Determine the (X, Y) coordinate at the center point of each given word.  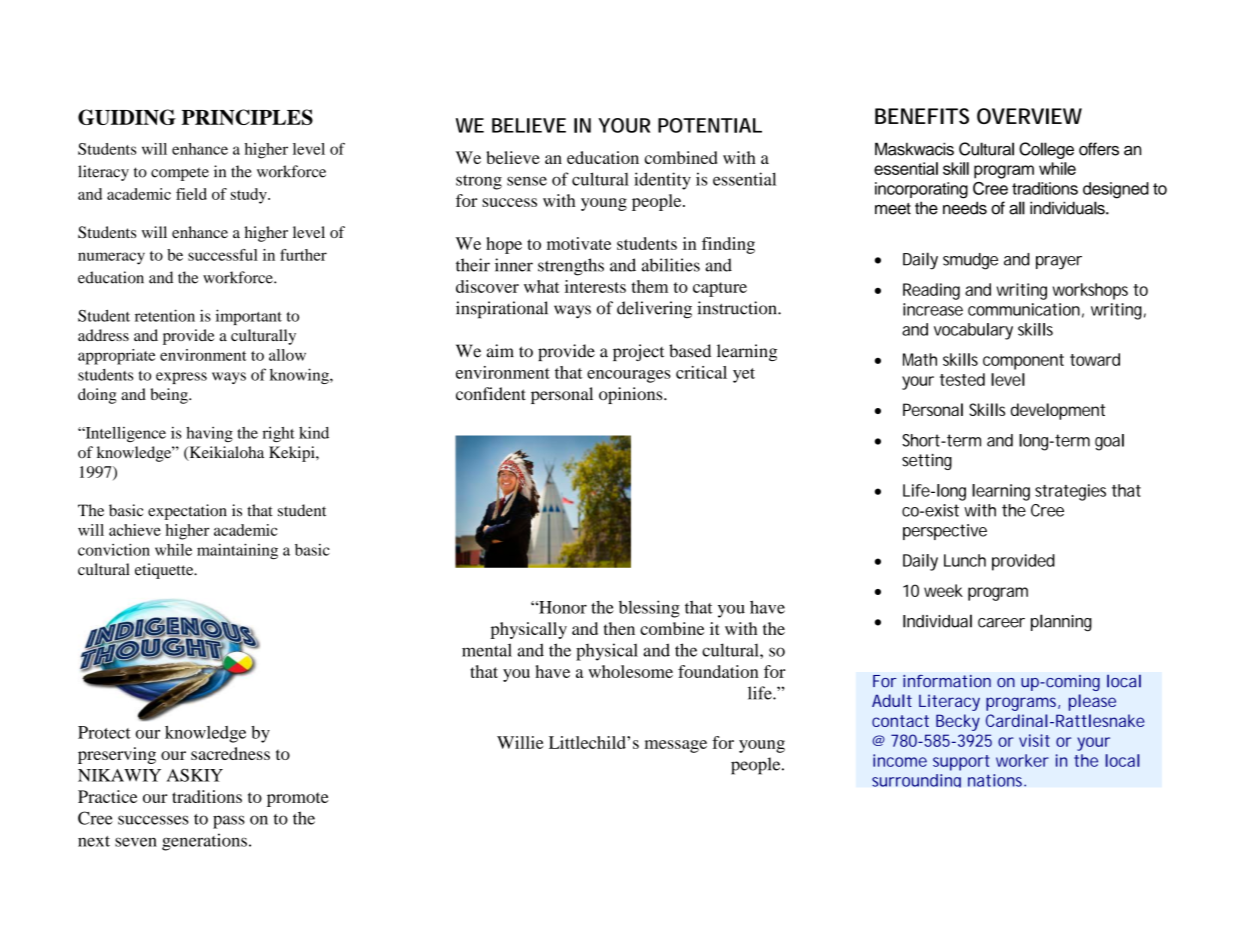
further (303, 255)
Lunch (965, 560)
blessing (649, 609)
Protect (104, 732)
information (947, 681)
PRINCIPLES (247, 117)
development (1058, 411)
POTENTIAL (710, 125)
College (1046, 150)
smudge (970, 261)
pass (229, 822)
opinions (632, 395)
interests (595, 286)
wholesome (630, 671)
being (170, 396)
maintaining (237, 551)
